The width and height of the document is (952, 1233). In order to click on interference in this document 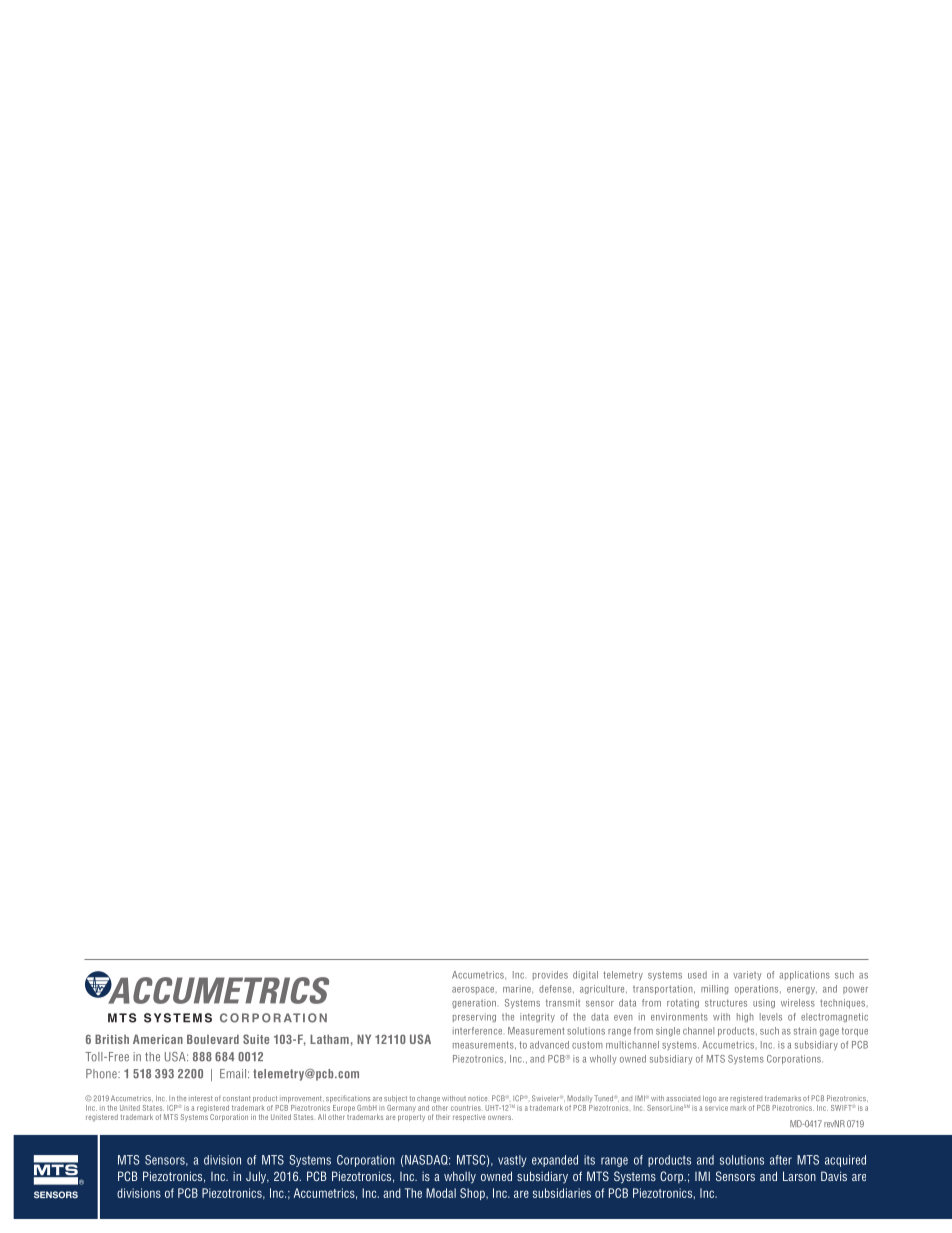, I will do `click(477, 1031)`.
